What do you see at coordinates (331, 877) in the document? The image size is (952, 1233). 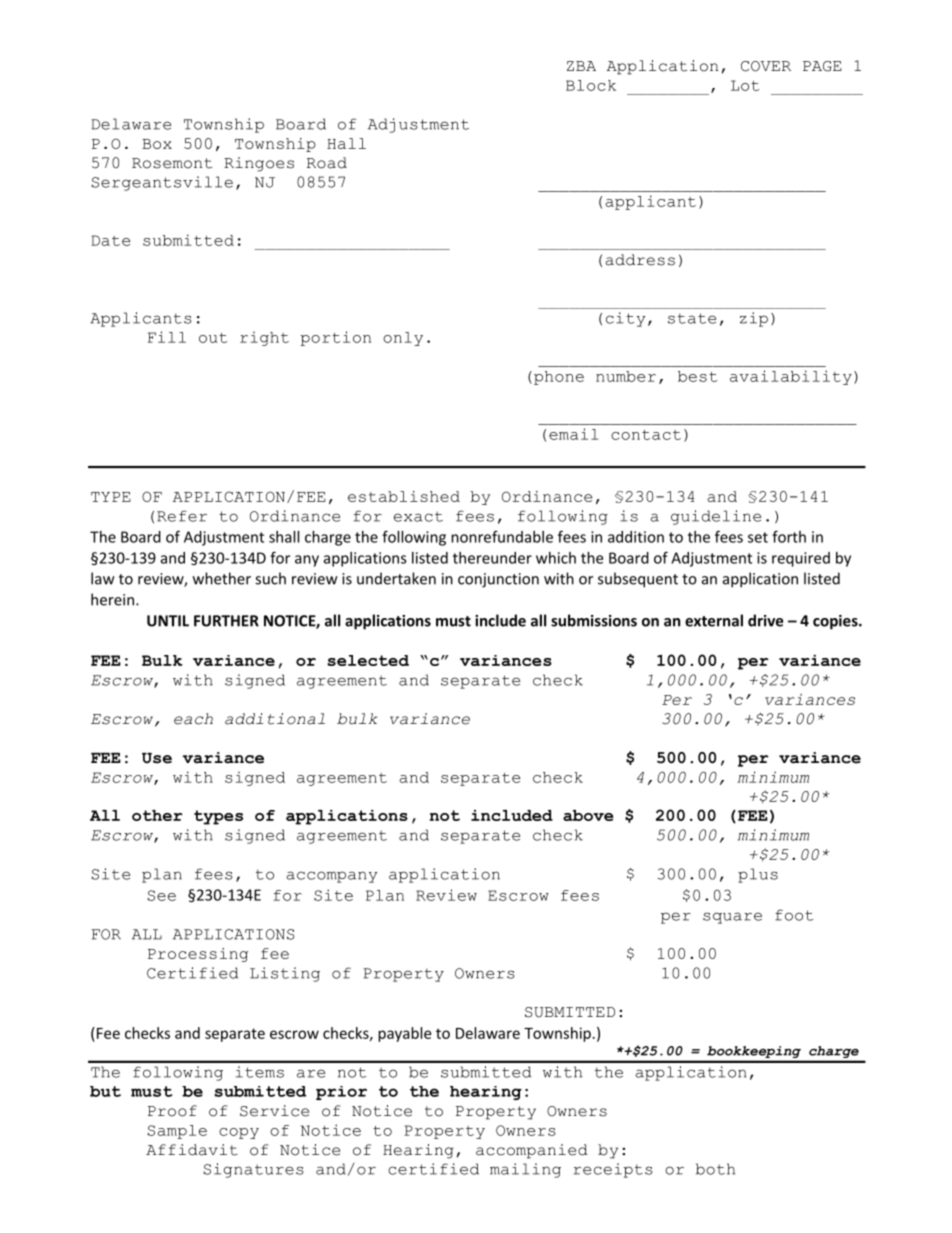 I see `accompany` at bounding box center [331, 877].
